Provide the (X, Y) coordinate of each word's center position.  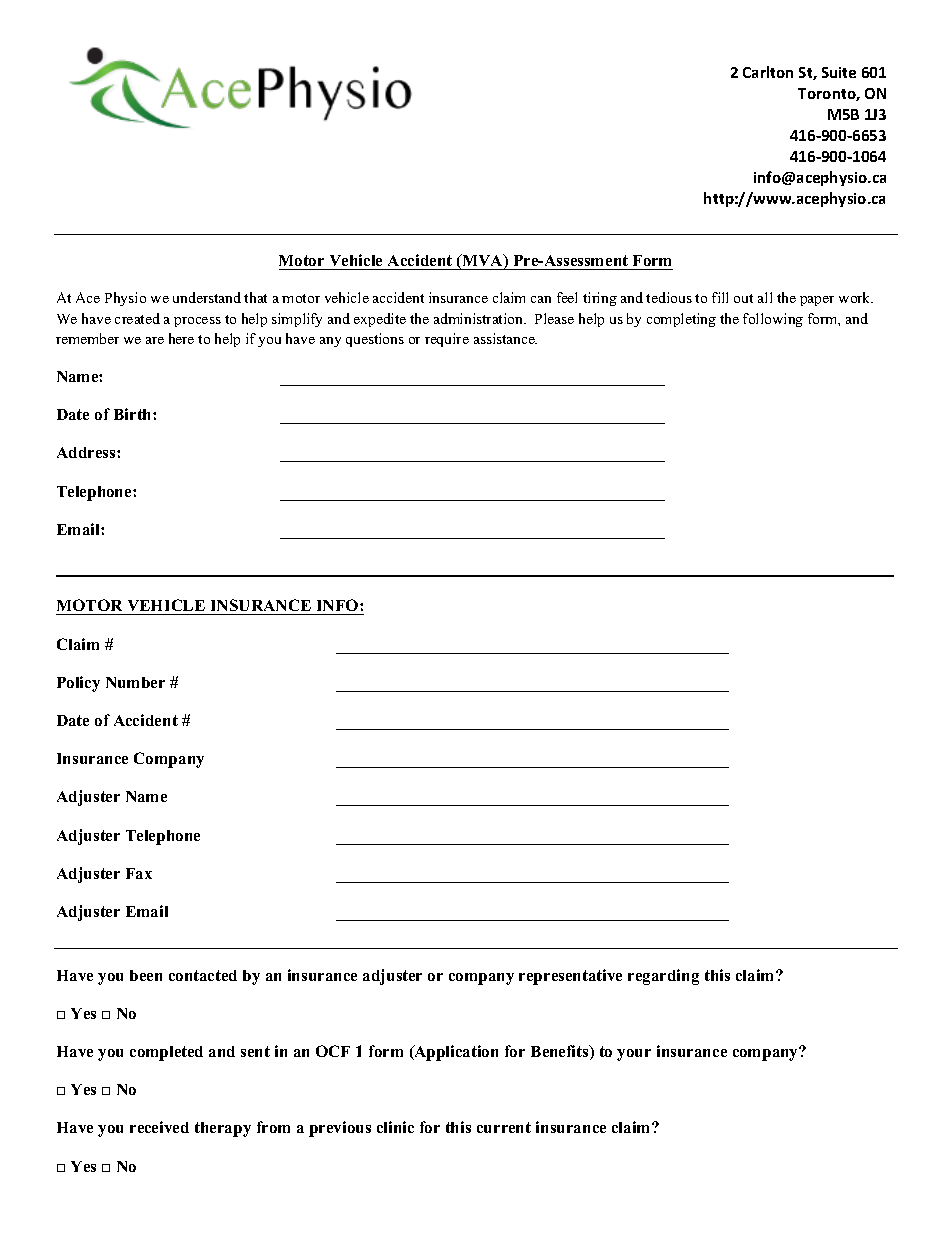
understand (207, 297)
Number (135, 682)
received (159, 1127)
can (541, 299)
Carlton (768, 72)
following (773, 320)
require (447, 340)
